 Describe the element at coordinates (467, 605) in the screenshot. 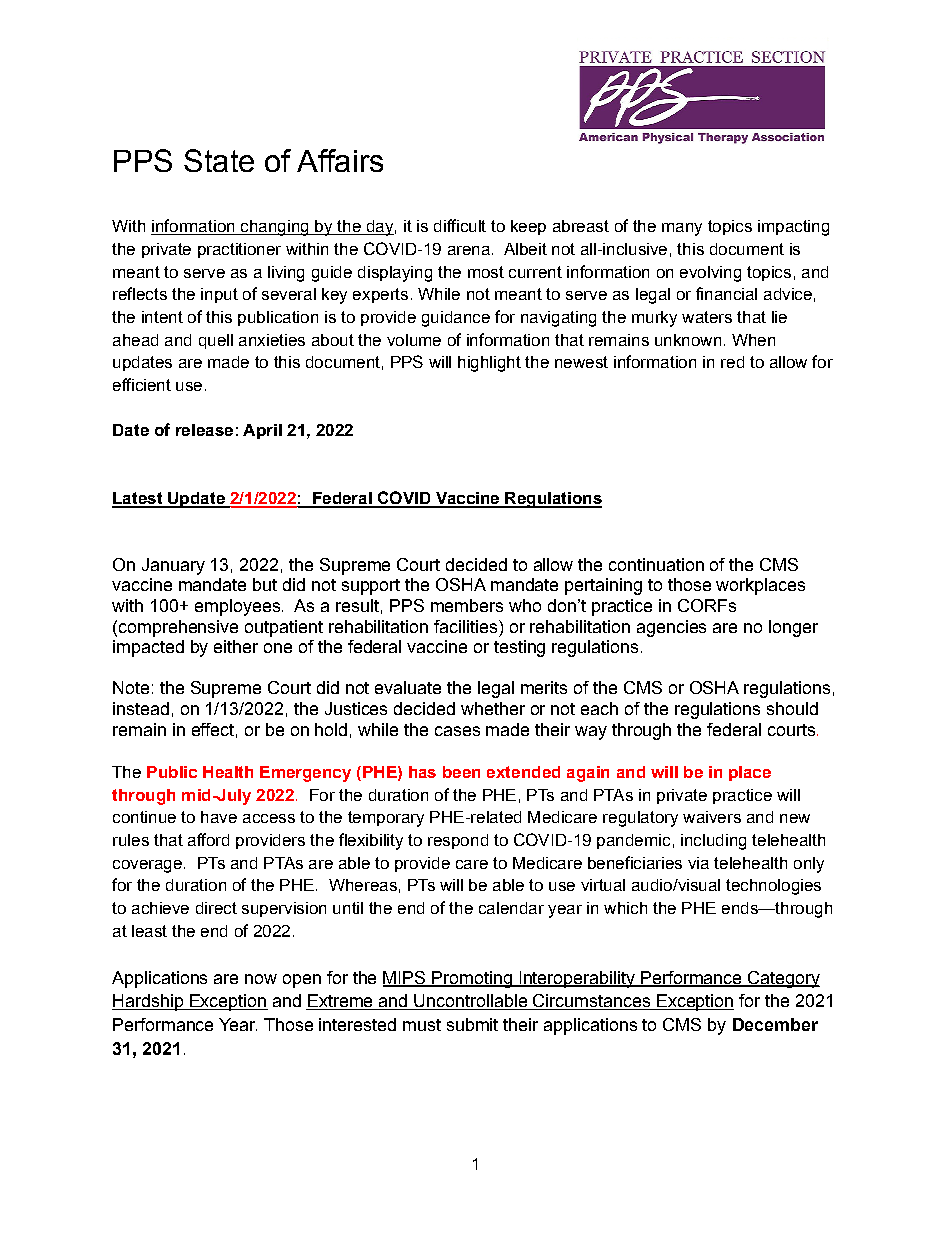

I see `members` at that location.
